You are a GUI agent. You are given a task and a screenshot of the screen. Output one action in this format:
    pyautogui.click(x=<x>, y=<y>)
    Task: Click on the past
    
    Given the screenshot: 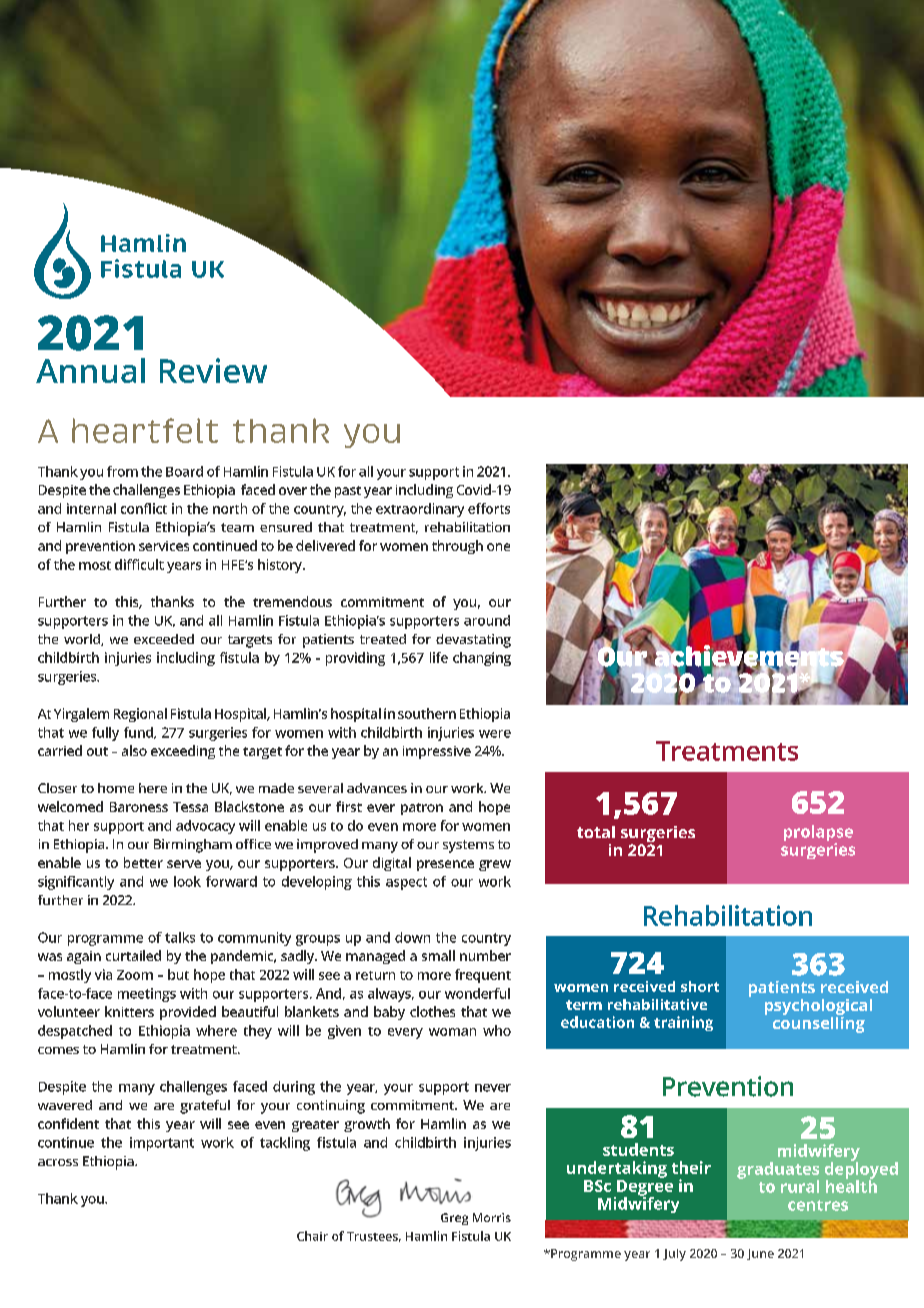 What is the action you would take?
    pyautogui.click(x=348, y=492)
